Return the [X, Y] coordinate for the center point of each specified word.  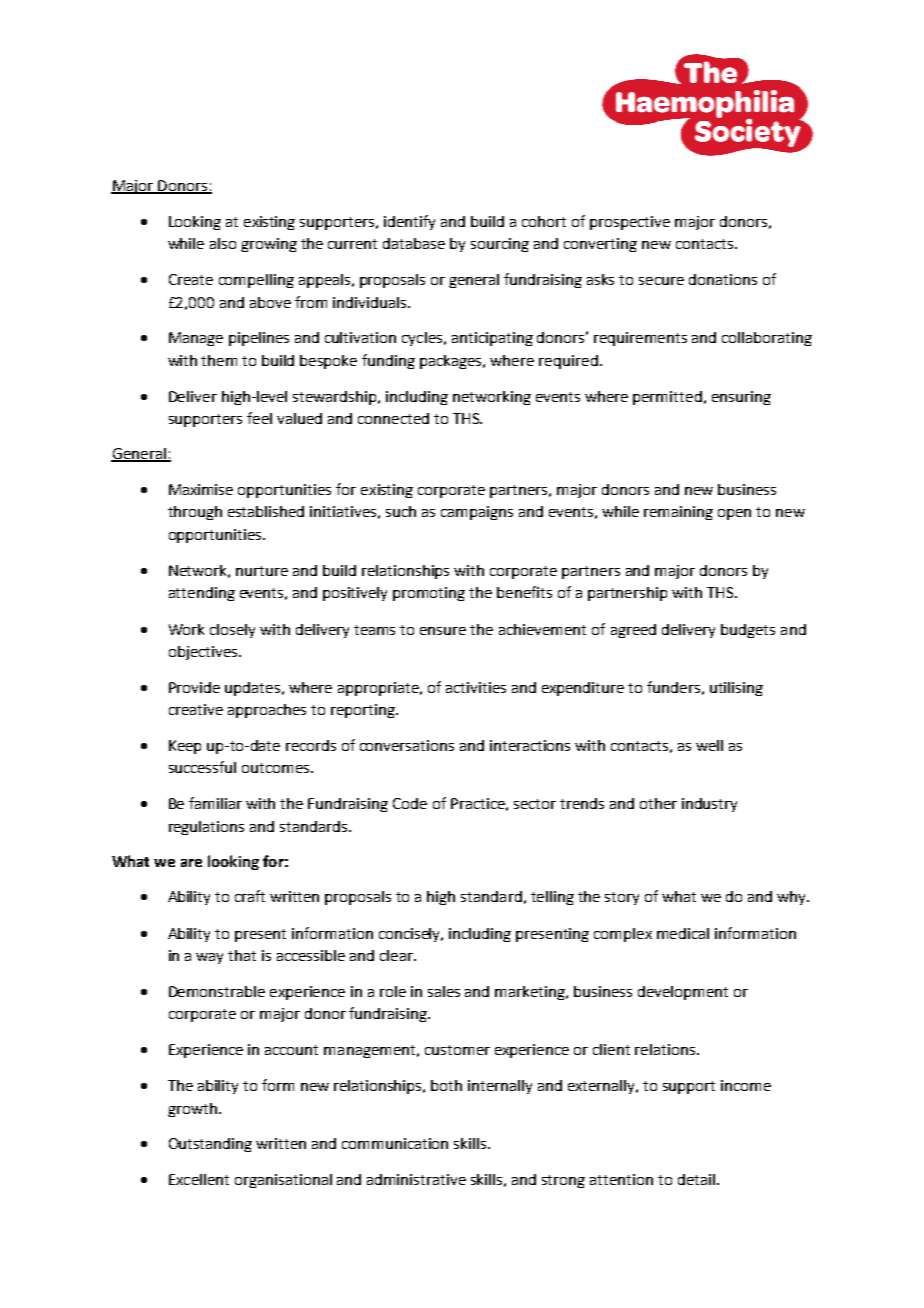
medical [683, 933]
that [242, 955]
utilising [736, 689]
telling [552, 898]
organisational [283, 1181]
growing [269, 245]
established [266, 511]
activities [476, 687]
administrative [416, 1179]
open [734, 514]
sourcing [500, 245]
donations [723, 279]
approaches [267, 711]
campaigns [477, 513]
